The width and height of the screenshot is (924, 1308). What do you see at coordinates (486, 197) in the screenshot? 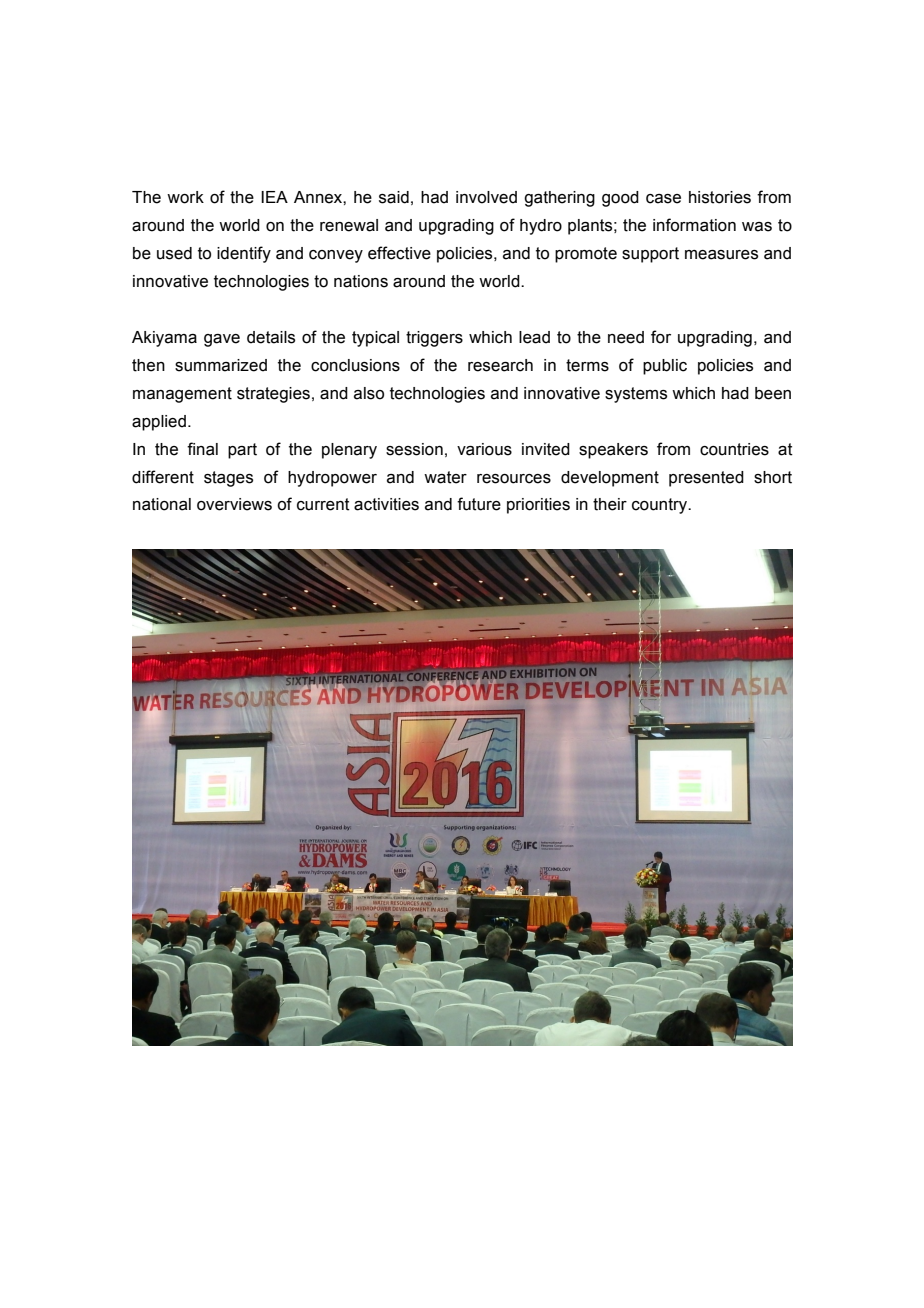
I see `involved` at bounding box center [486, 197].
